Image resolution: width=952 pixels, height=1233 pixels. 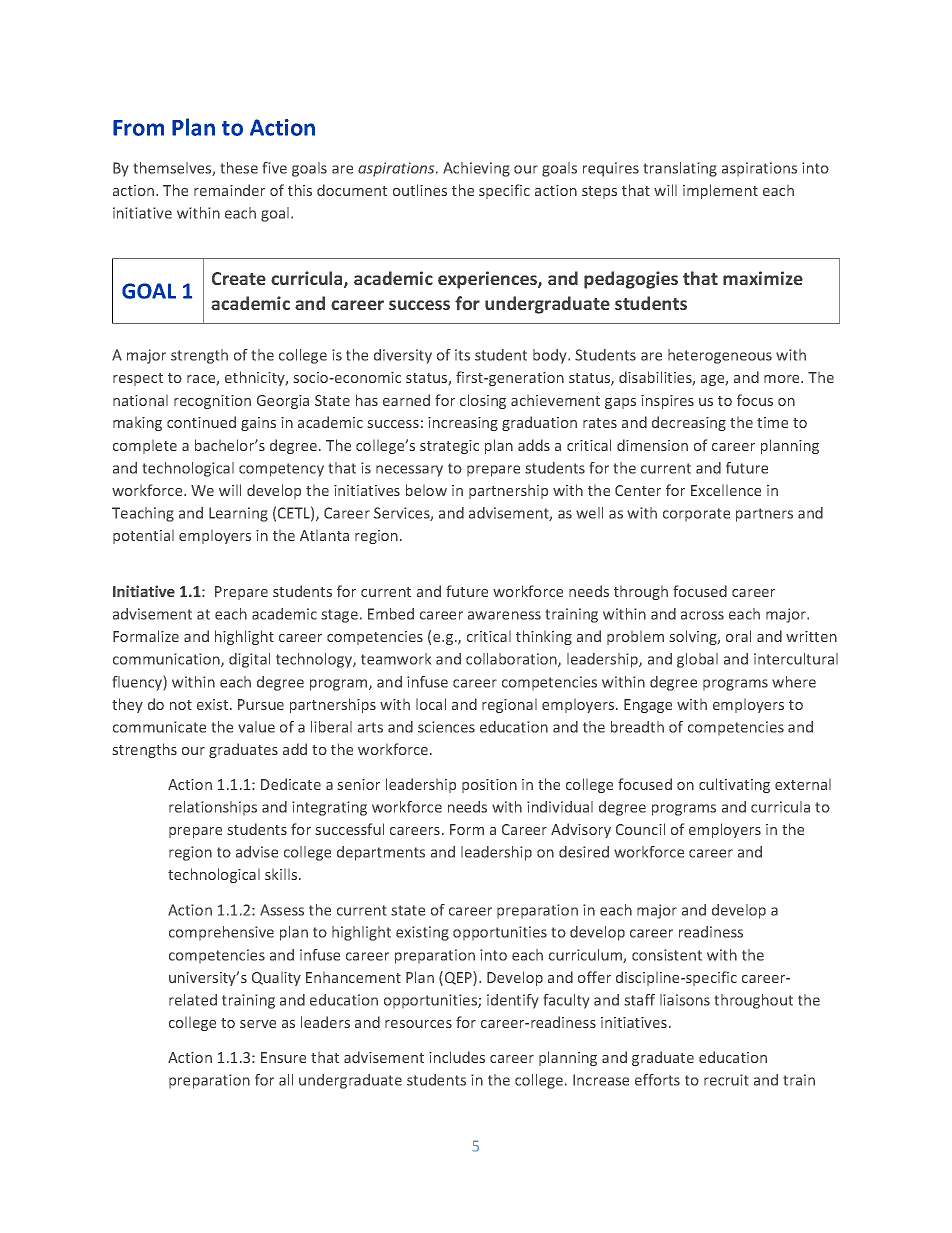 I want to click on position, so click(x=489, y=786).
